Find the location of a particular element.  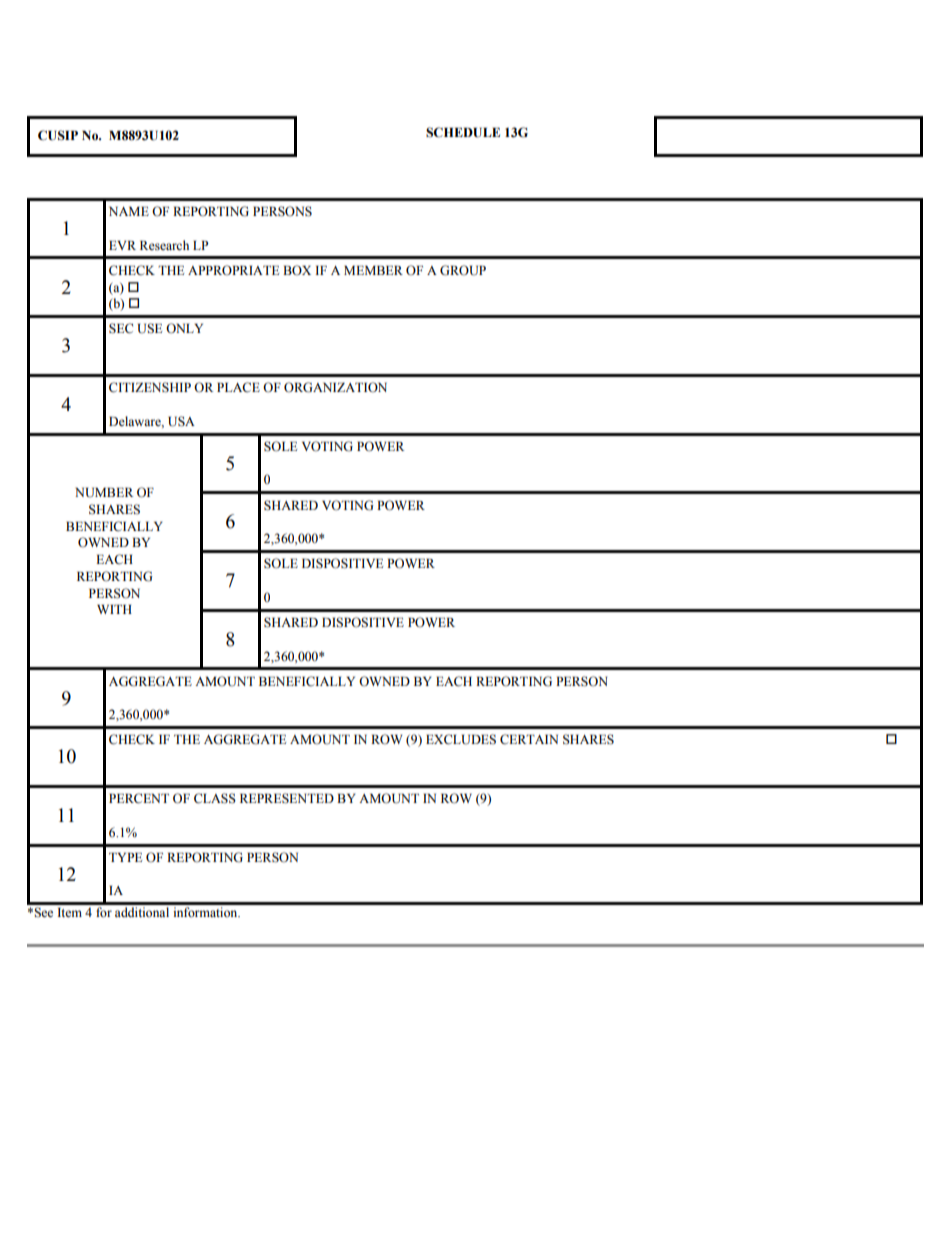

ORGANIZATION is located at coordinates (335, 387).
